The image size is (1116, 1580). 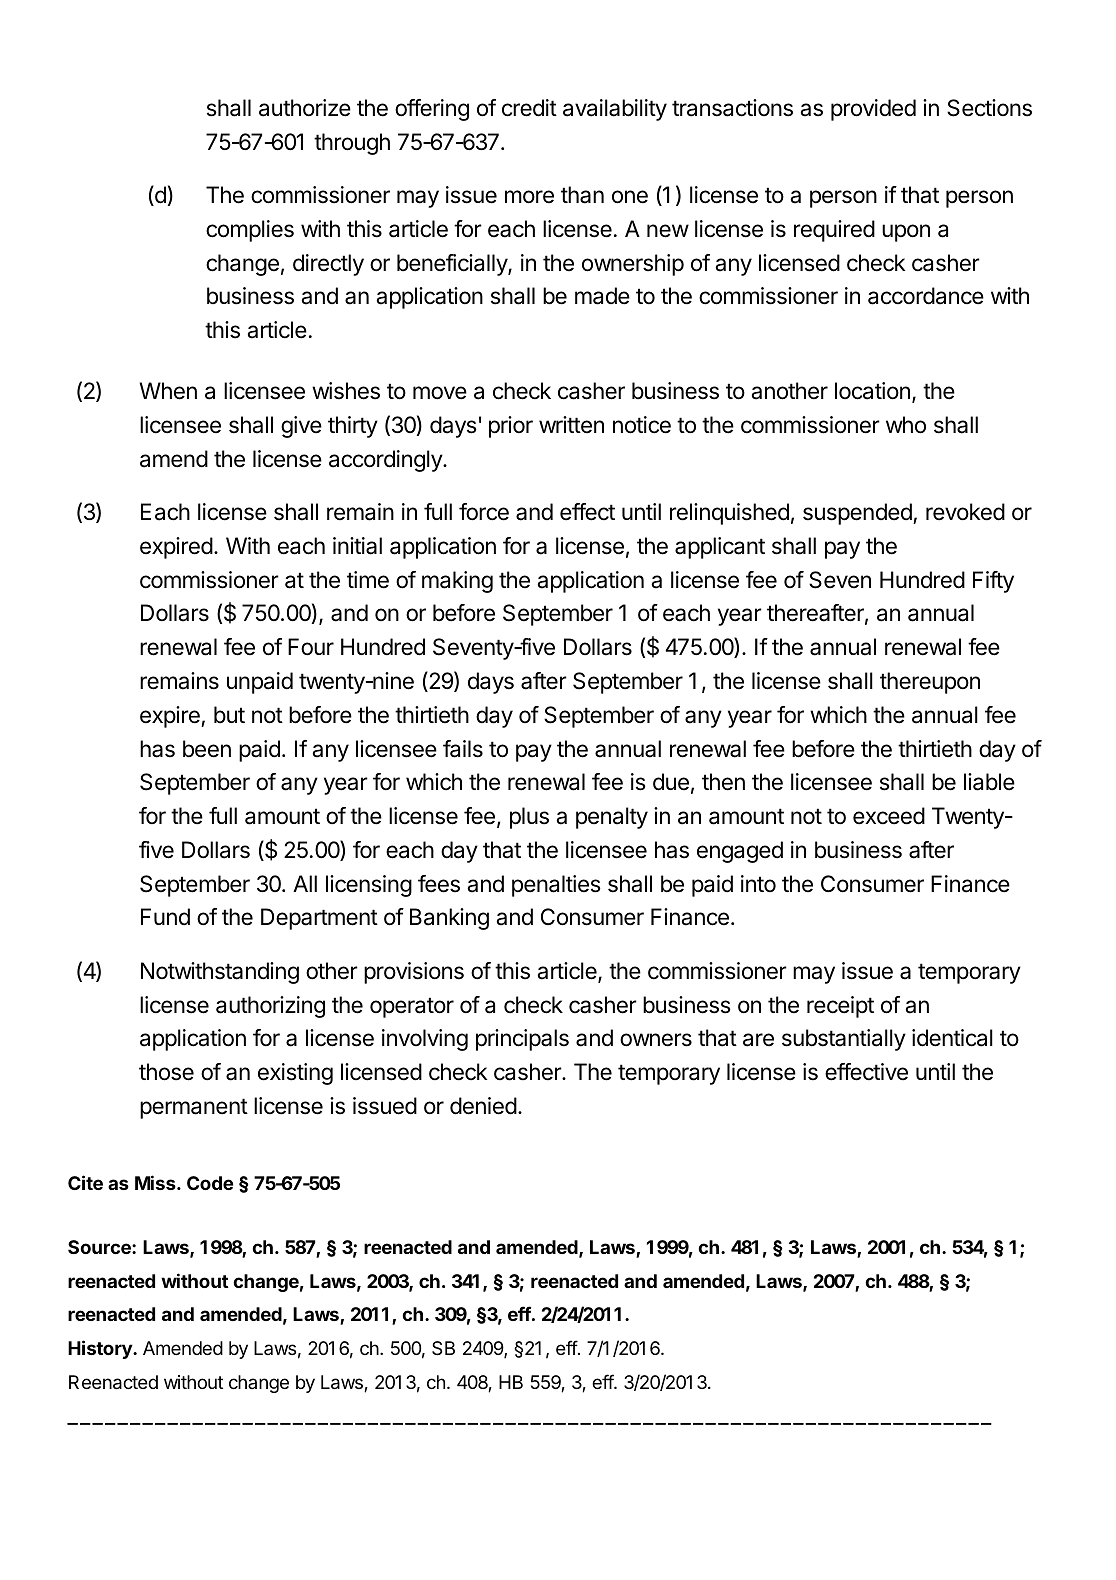 I want to click on authorizing, so click(x=270, y=1007).
